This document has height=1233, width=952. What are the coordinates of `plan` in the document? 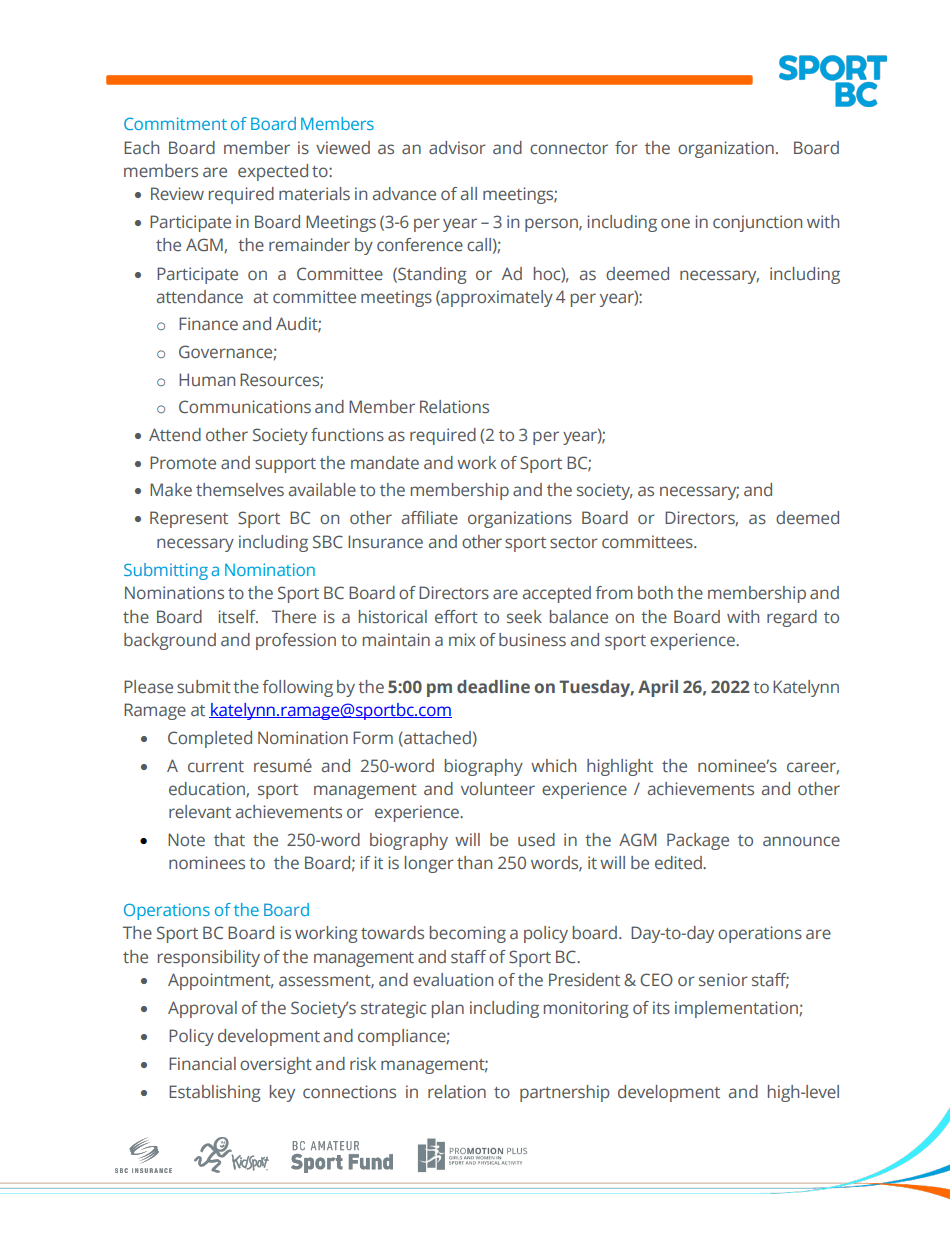 It's located at (448, 1009).
